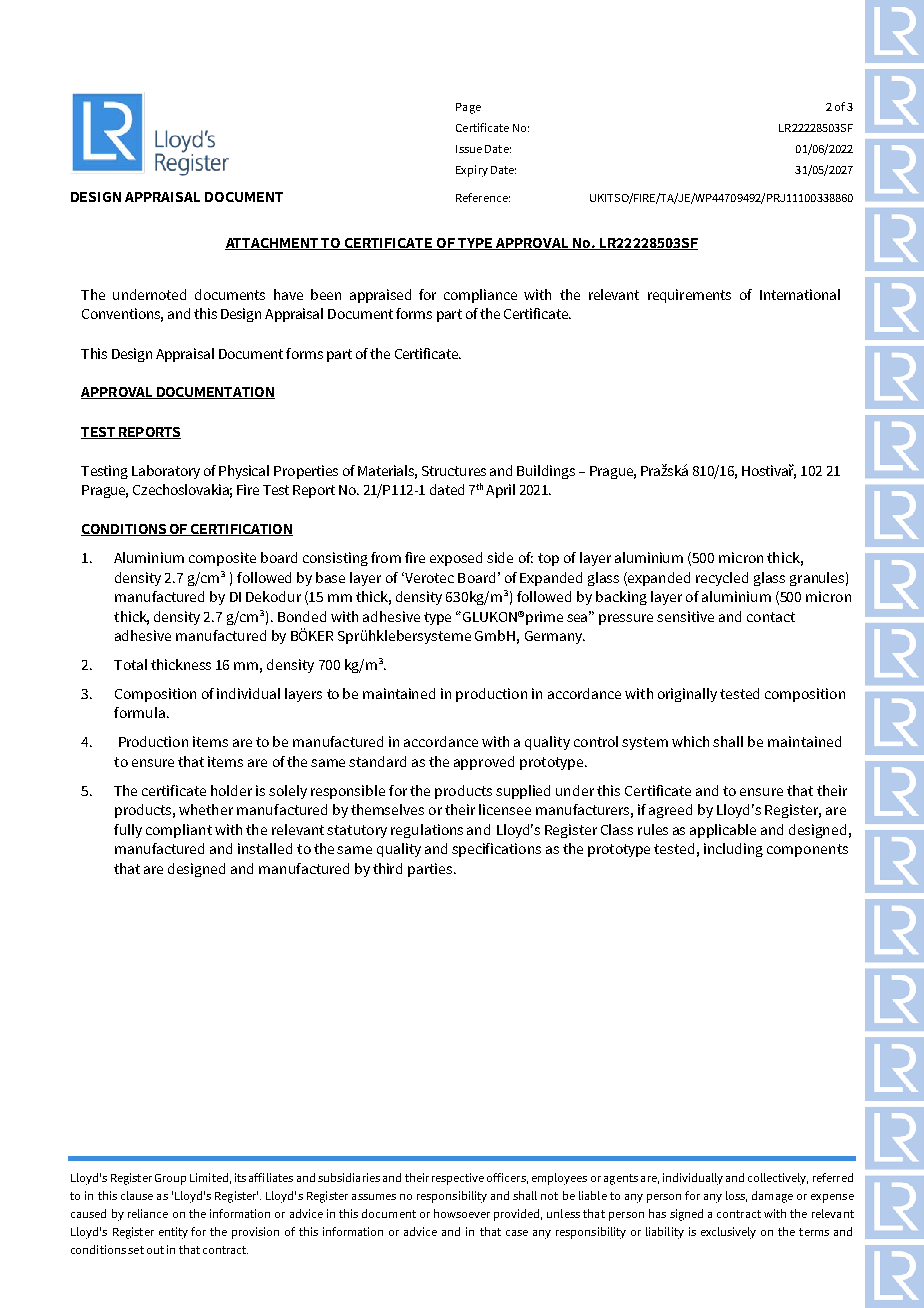 This image has width=924, height=1308. Describe the element at coordinates (469, 149) in the image. I see `Issue` at that location.
